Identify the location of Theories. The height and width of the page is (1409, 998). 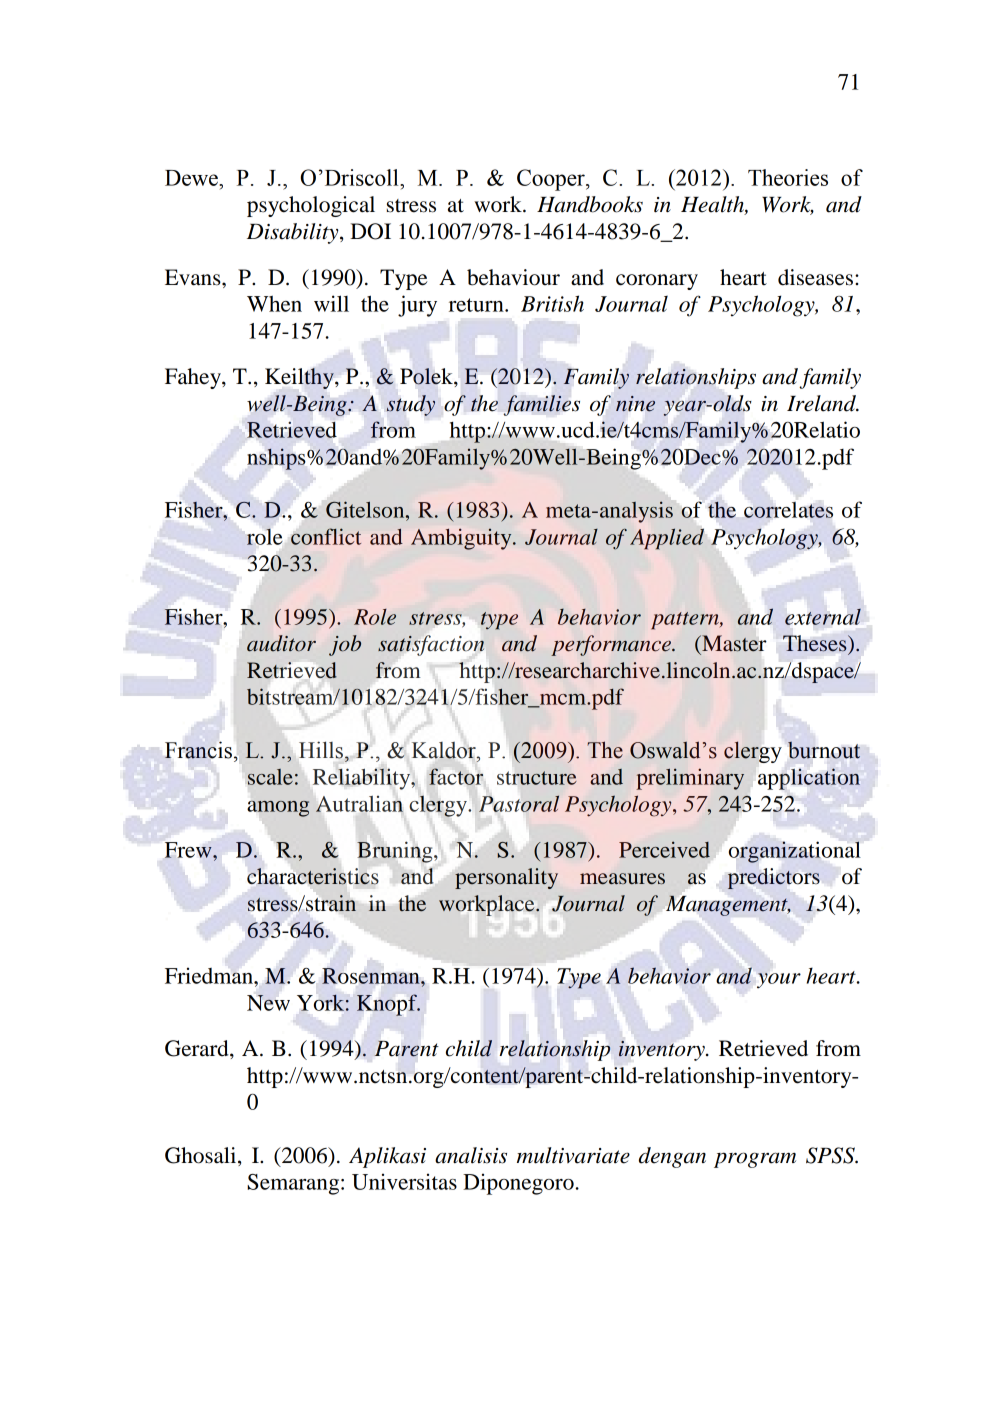
(788, 177).
